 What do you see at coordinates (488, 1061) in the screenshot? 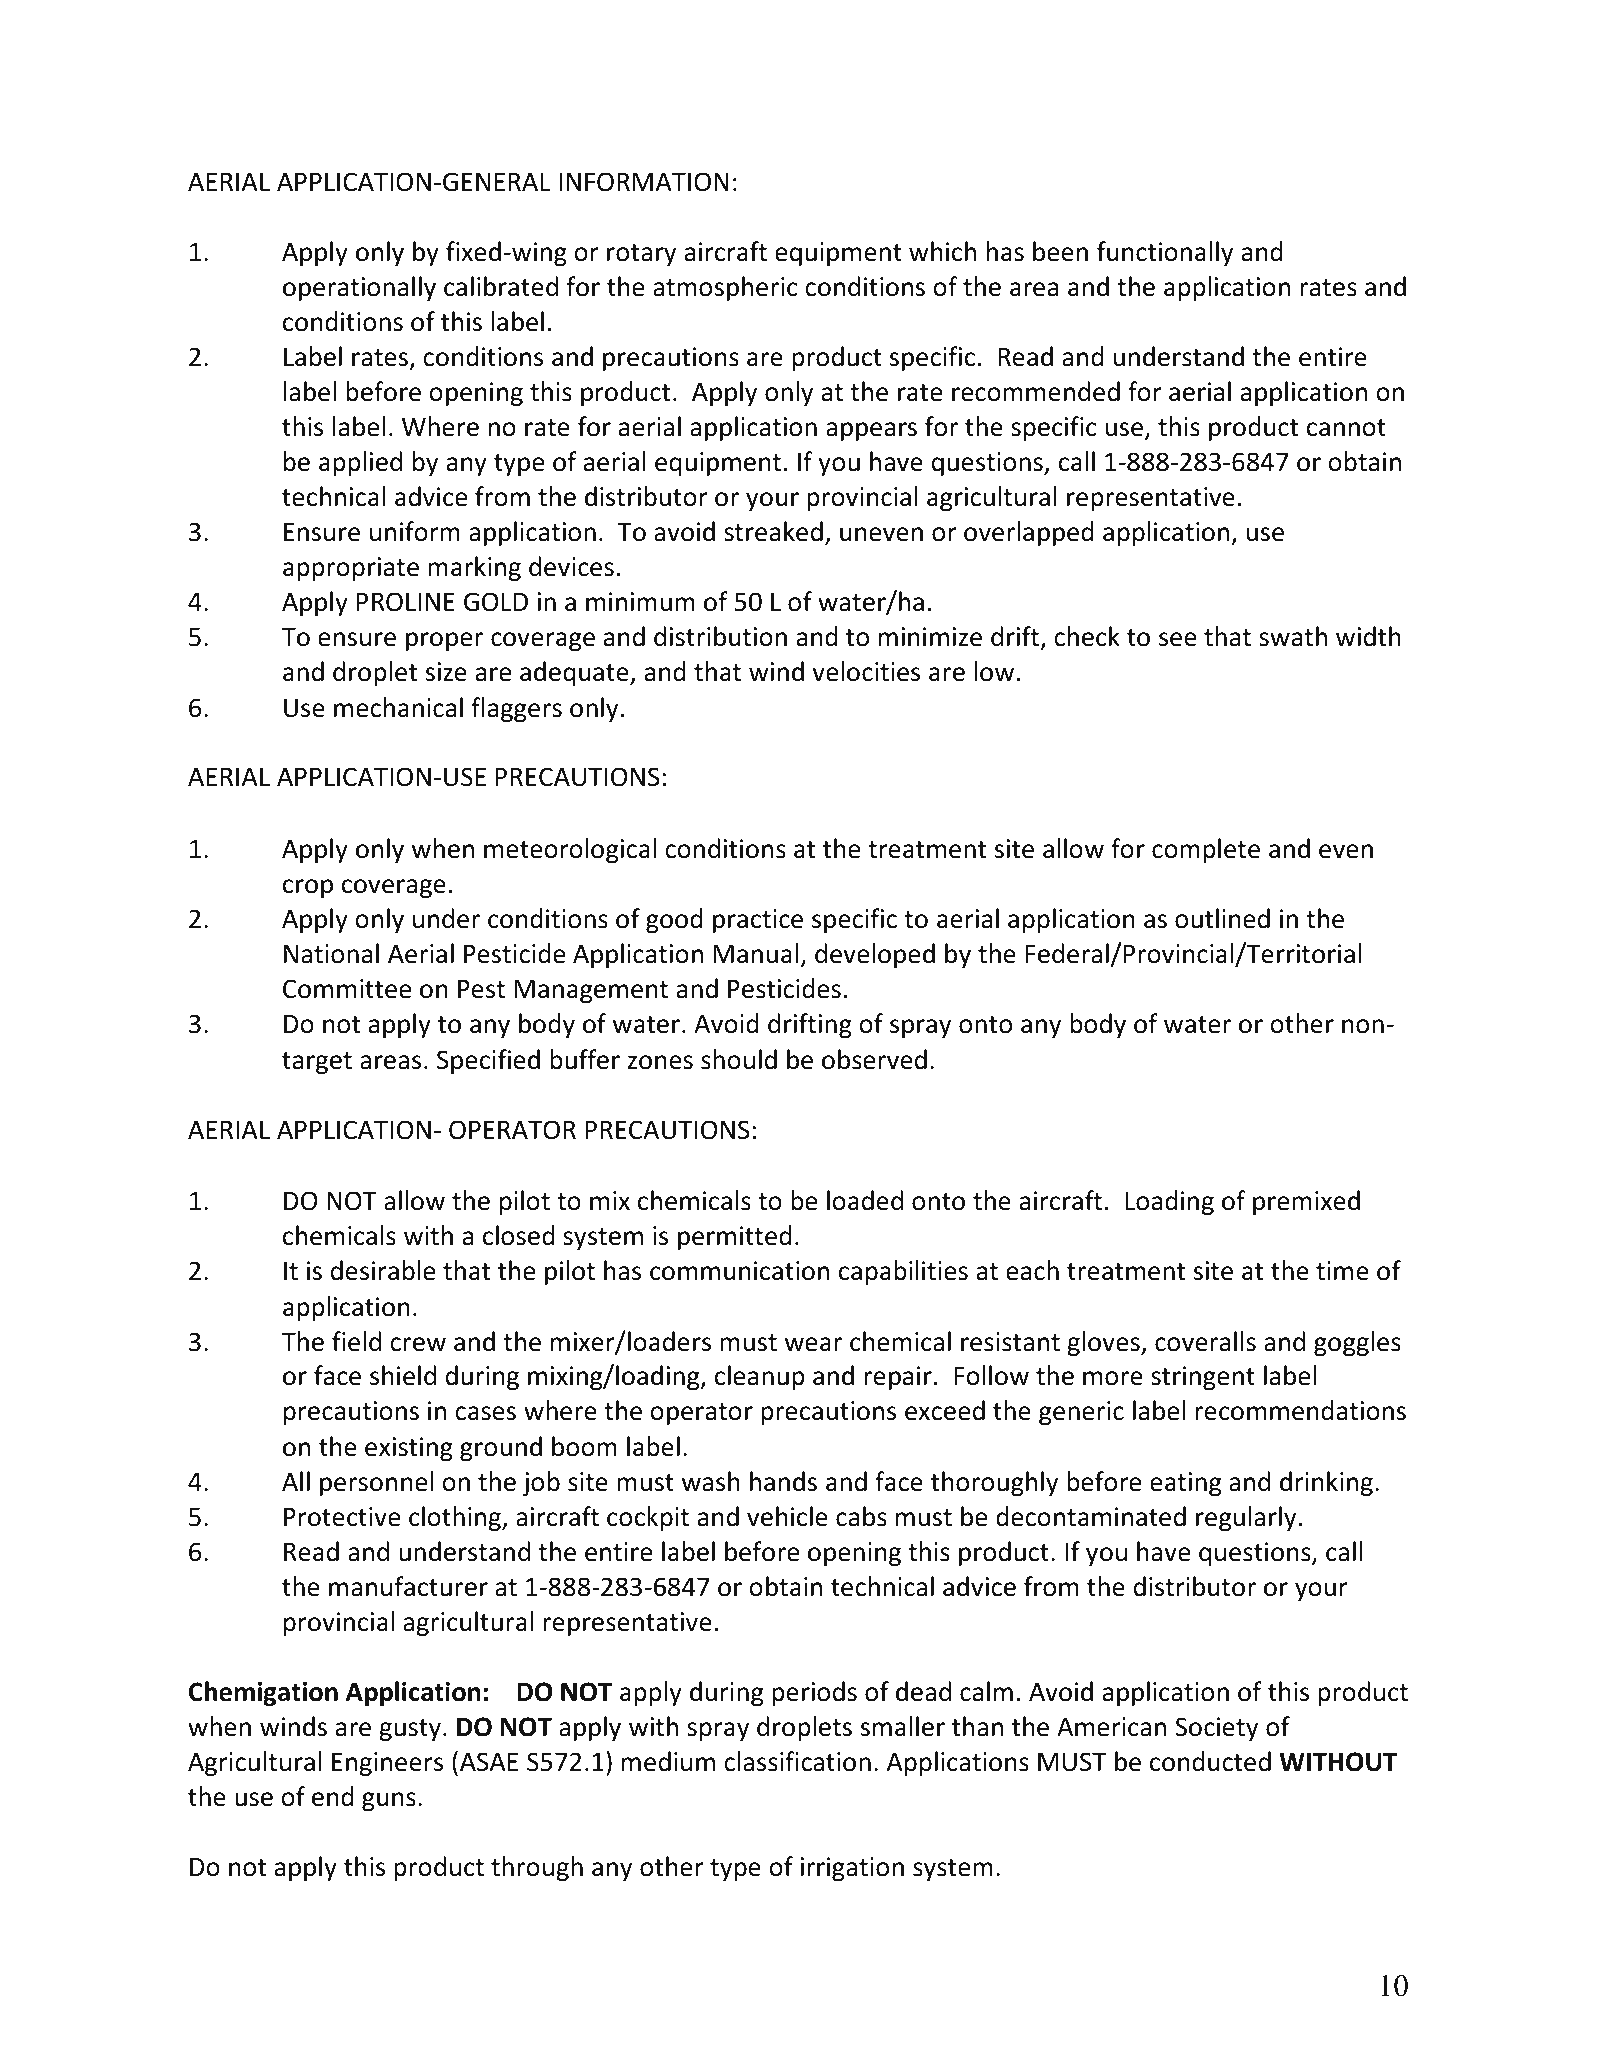
I see `Specified` at bounding box center [488, 1061].
